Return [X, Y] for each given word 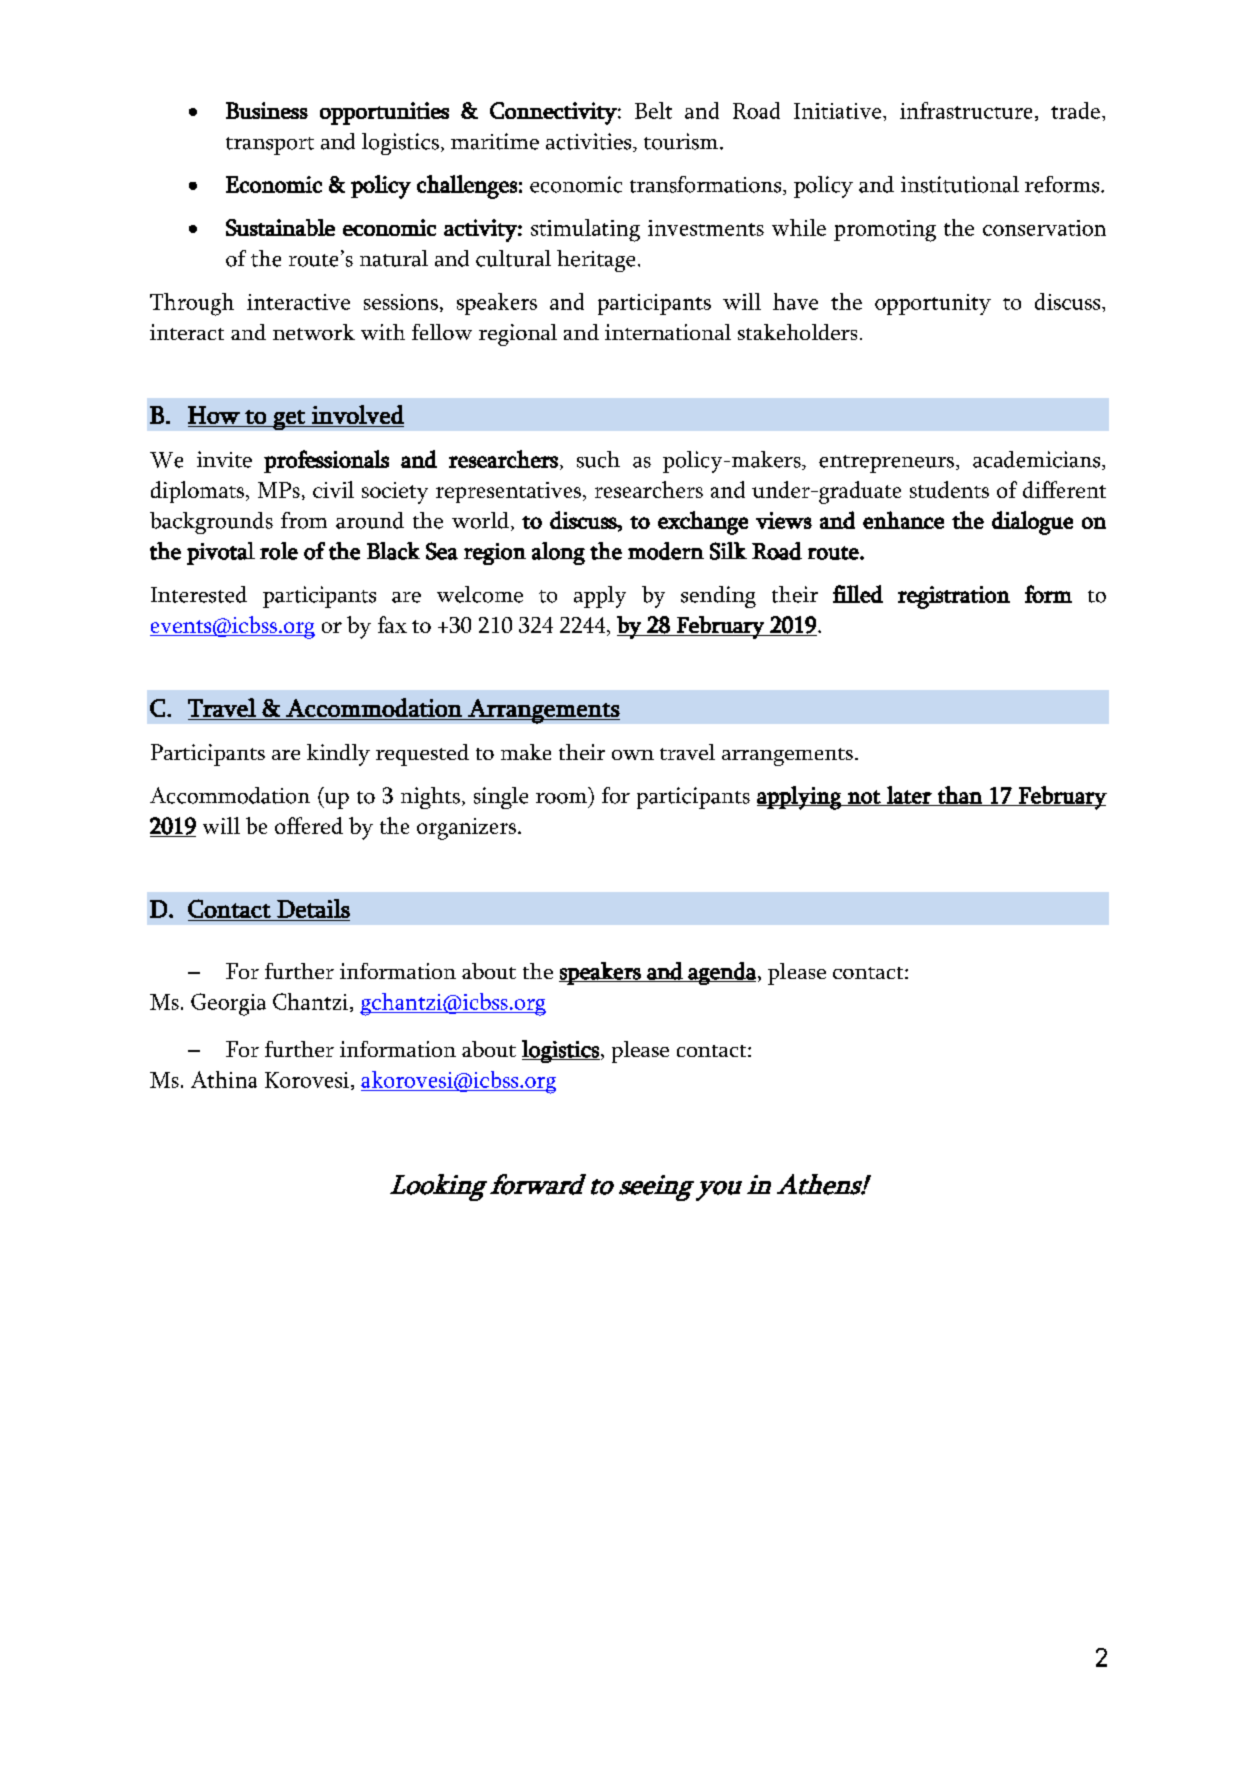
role [279, 551]
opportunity [933, 304]
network [314, 332]
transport [270, 146]
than [960, 796]
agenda [721, 973]
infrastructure [966, 110]
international [668, 332]
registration [954, 597]
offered [309, 825]
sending [718, 597]
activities [590, 142]
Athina [224, 1079]
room [561, 798]
